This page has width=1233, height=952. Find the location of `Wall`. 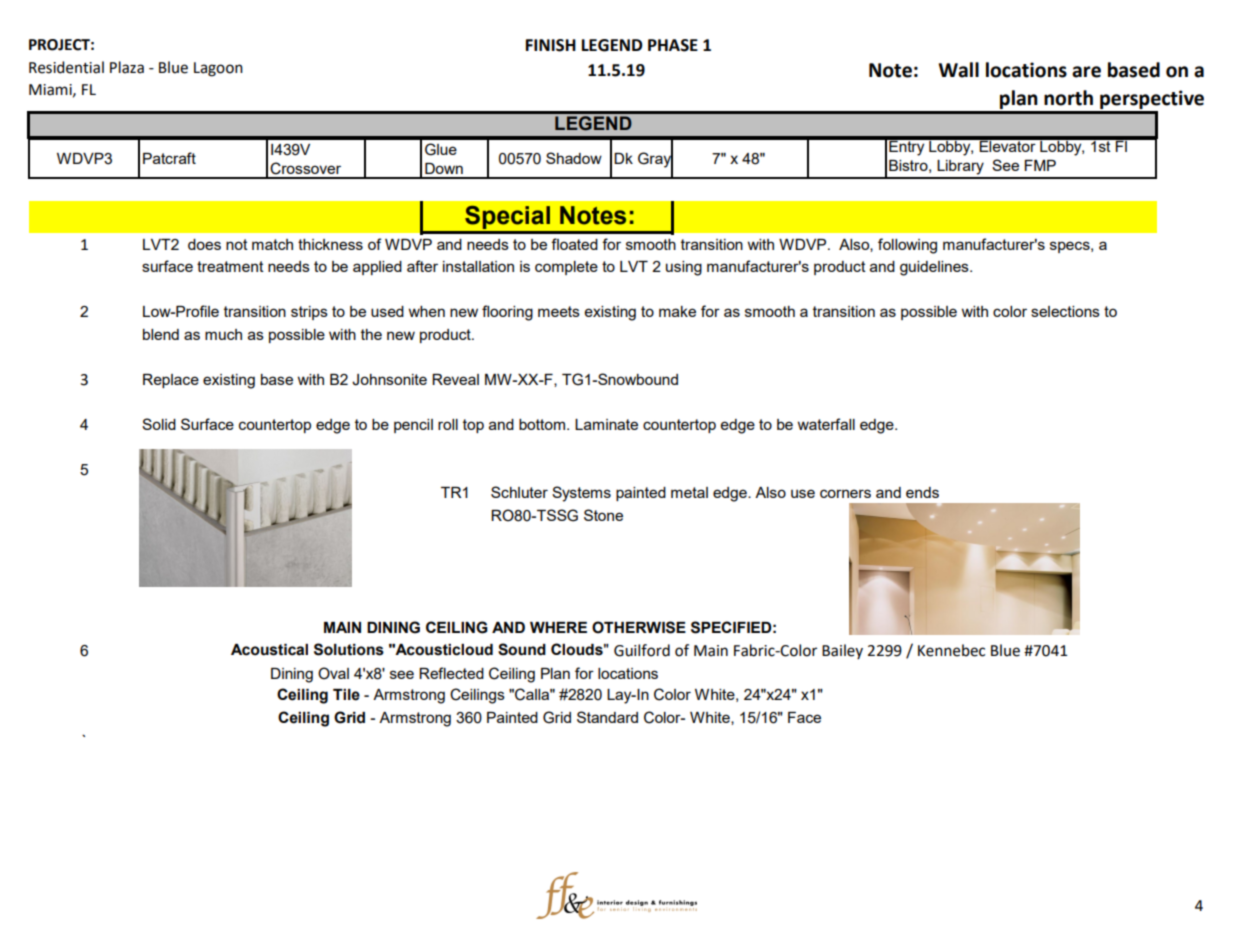

Wall is located at coordinates (959, 70).
